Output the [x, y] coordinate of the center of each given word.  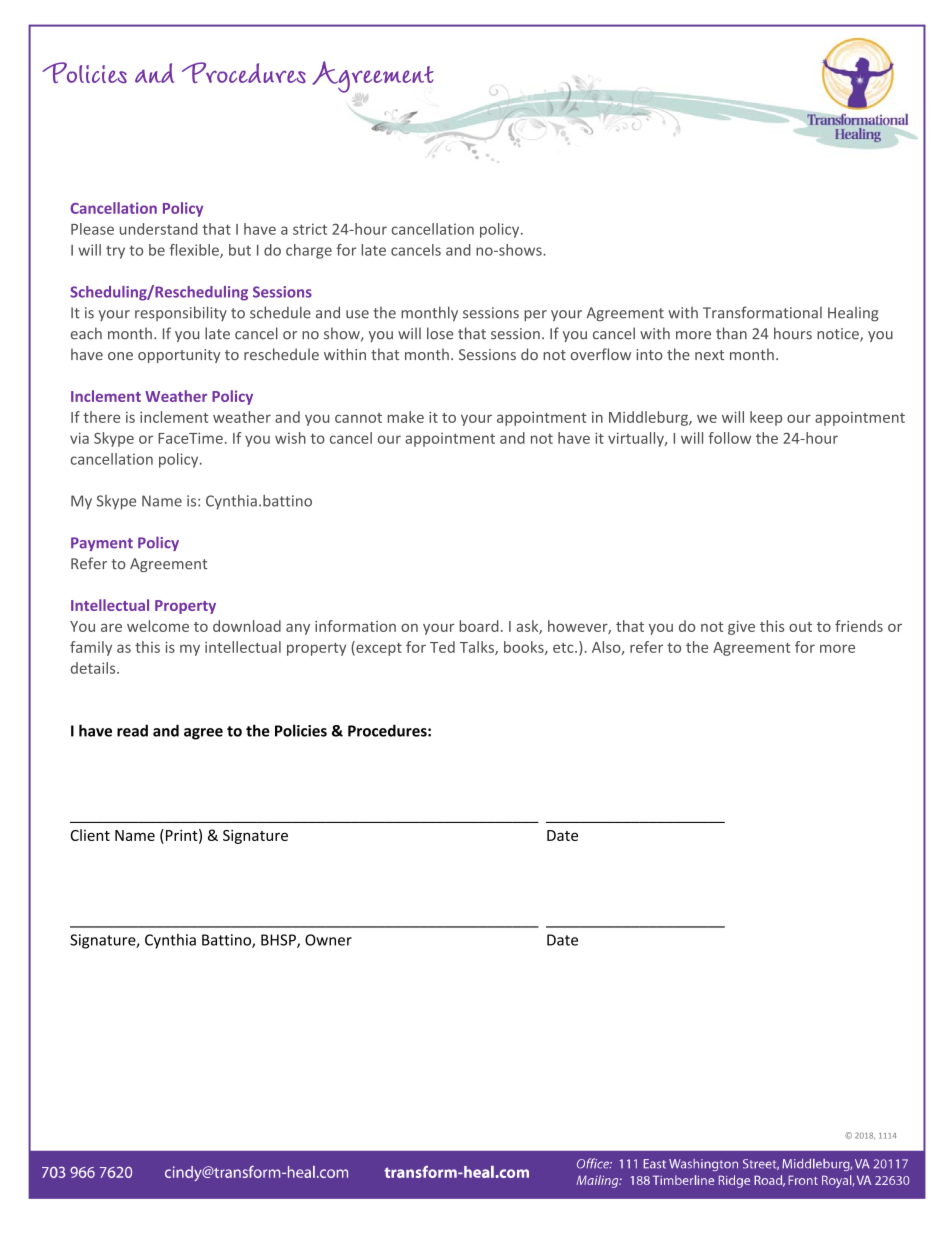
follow [729, 438]
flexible [195, 251]
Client [90, 835]
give [741, 628]
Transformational [762, 312]
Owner [328, 940]
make [406, 417]
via [79, 438]
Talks [478, 648]
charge [309, 251]
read [132, 730]
